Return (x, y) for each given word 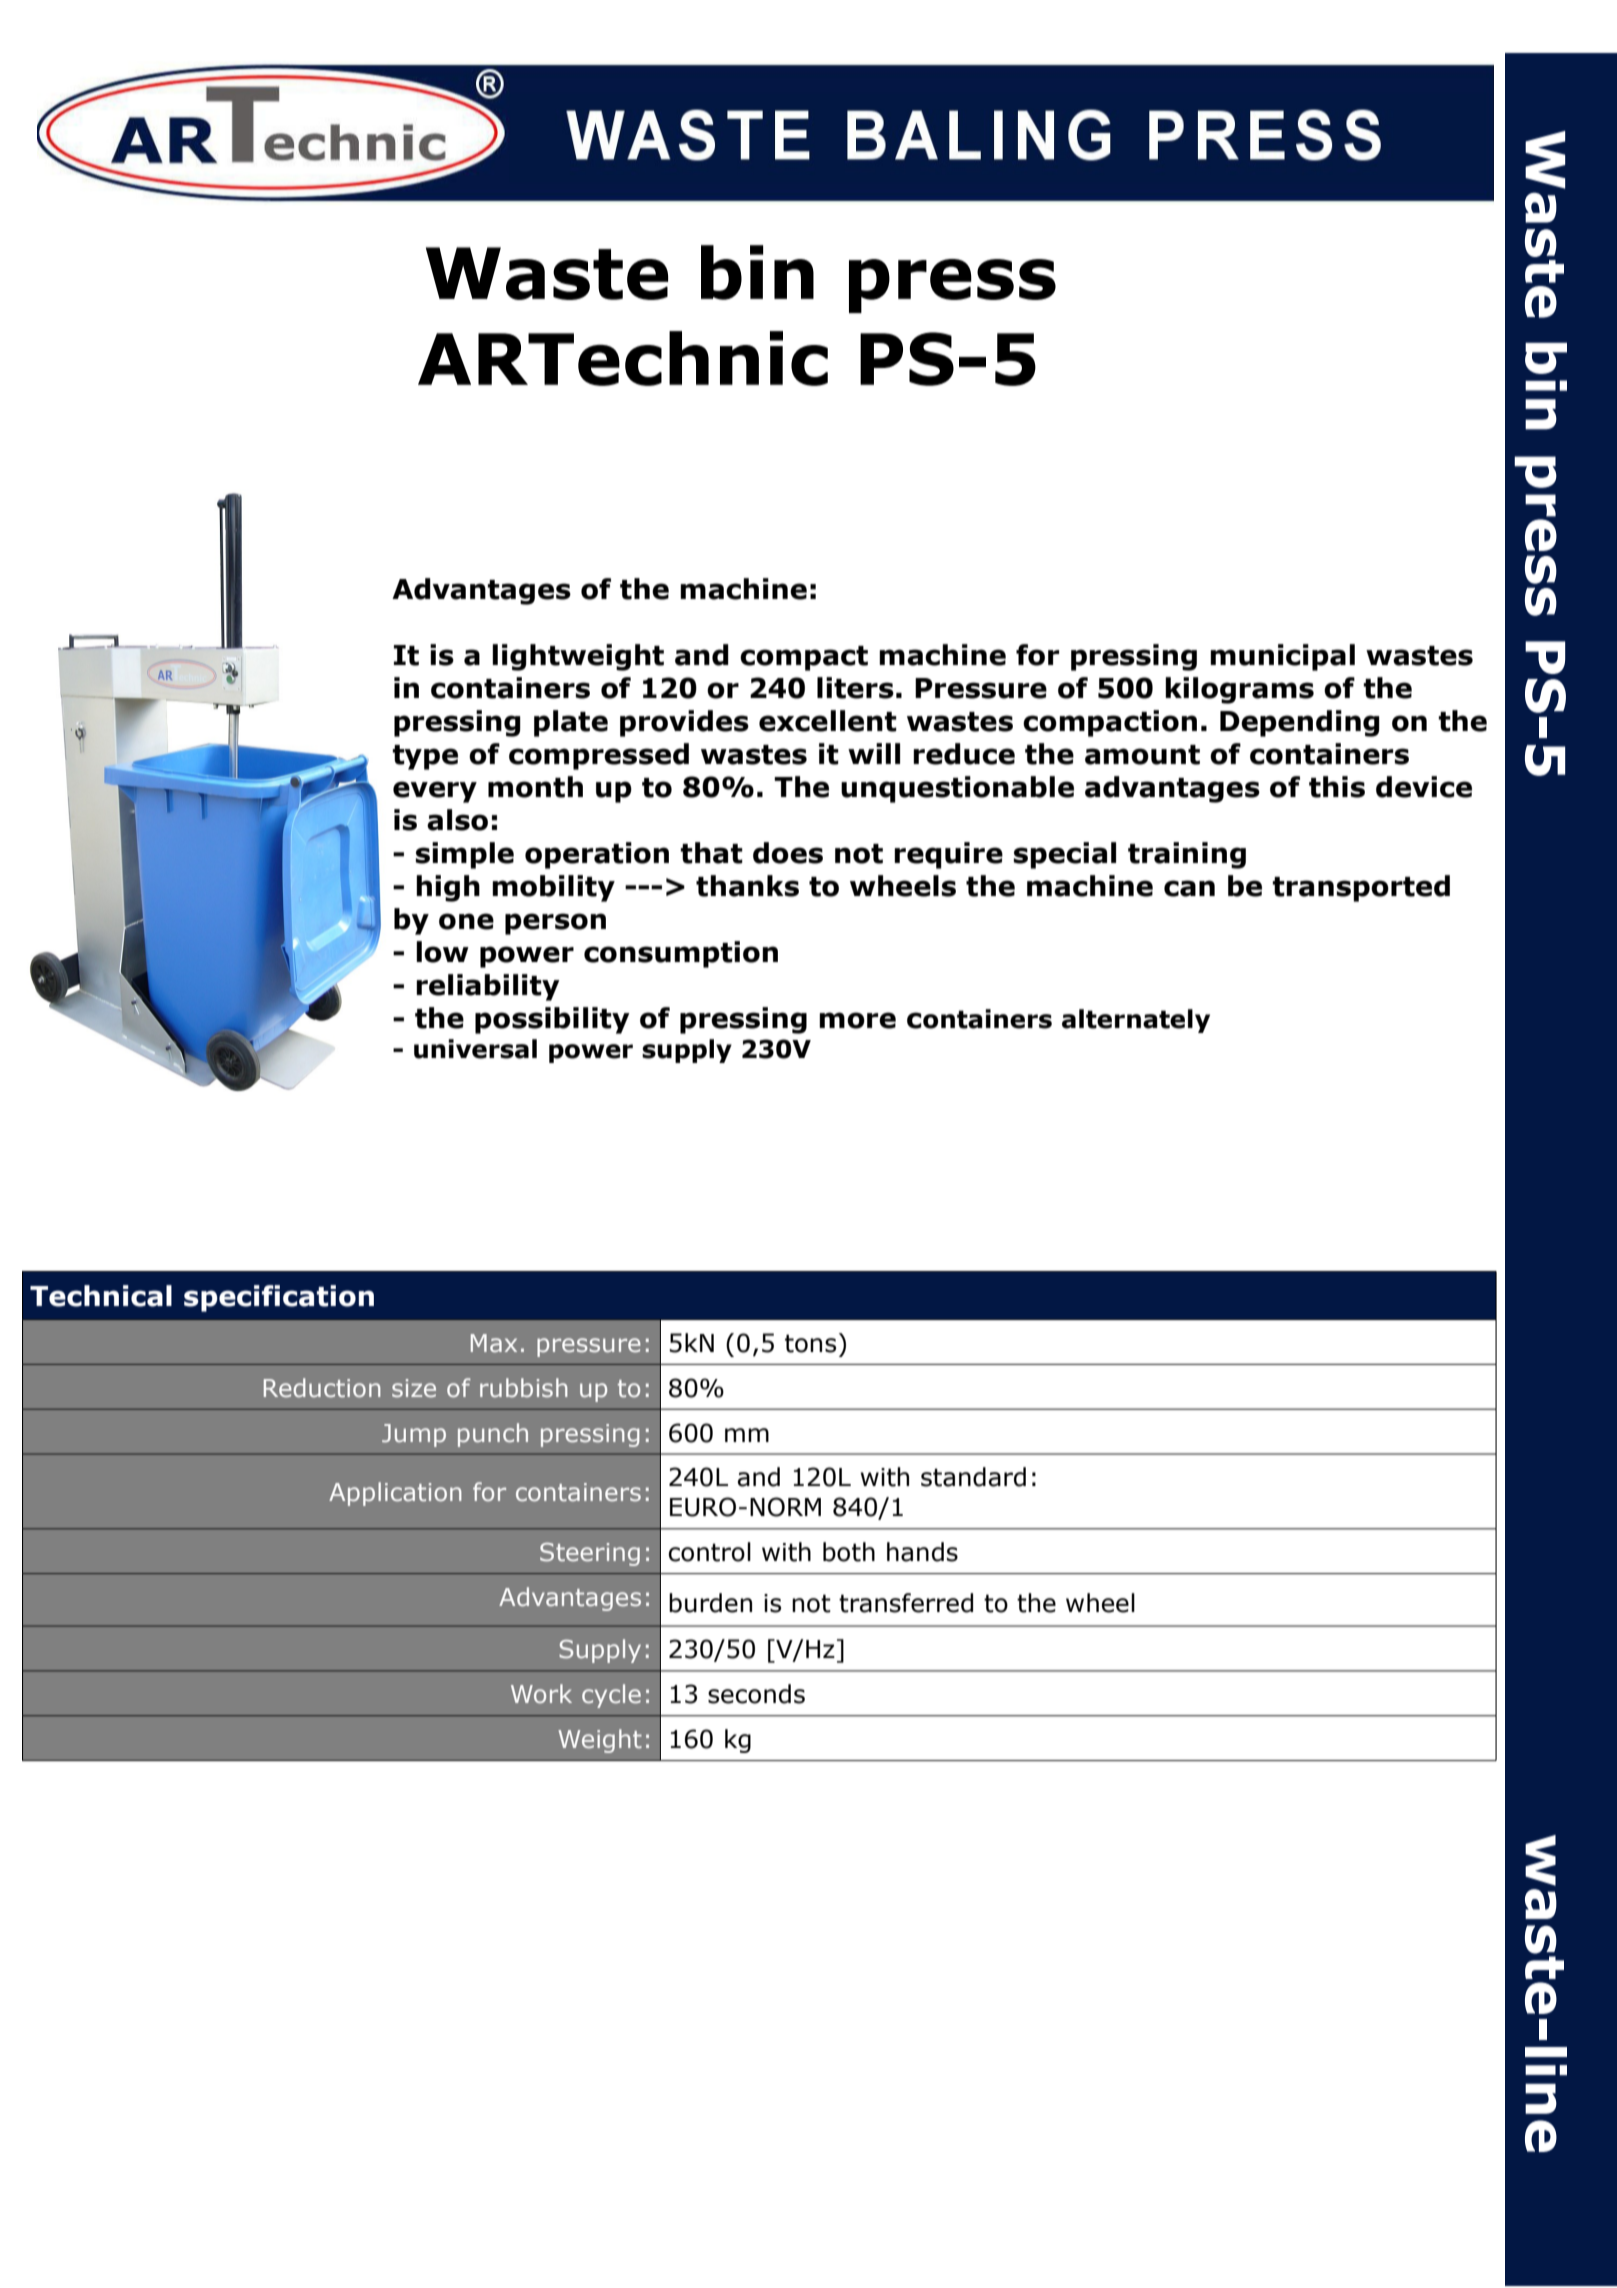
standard (973, 1477)
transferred (906, 1603)
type (425, 757)
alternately (1136, 1021)
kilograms (1239, 690)
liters (855, 688)
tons (810, 1343)
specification (279, 1298)
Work (541, 1693)
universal (475, 1049)
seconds (756, 1694)
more (857, 1020)
